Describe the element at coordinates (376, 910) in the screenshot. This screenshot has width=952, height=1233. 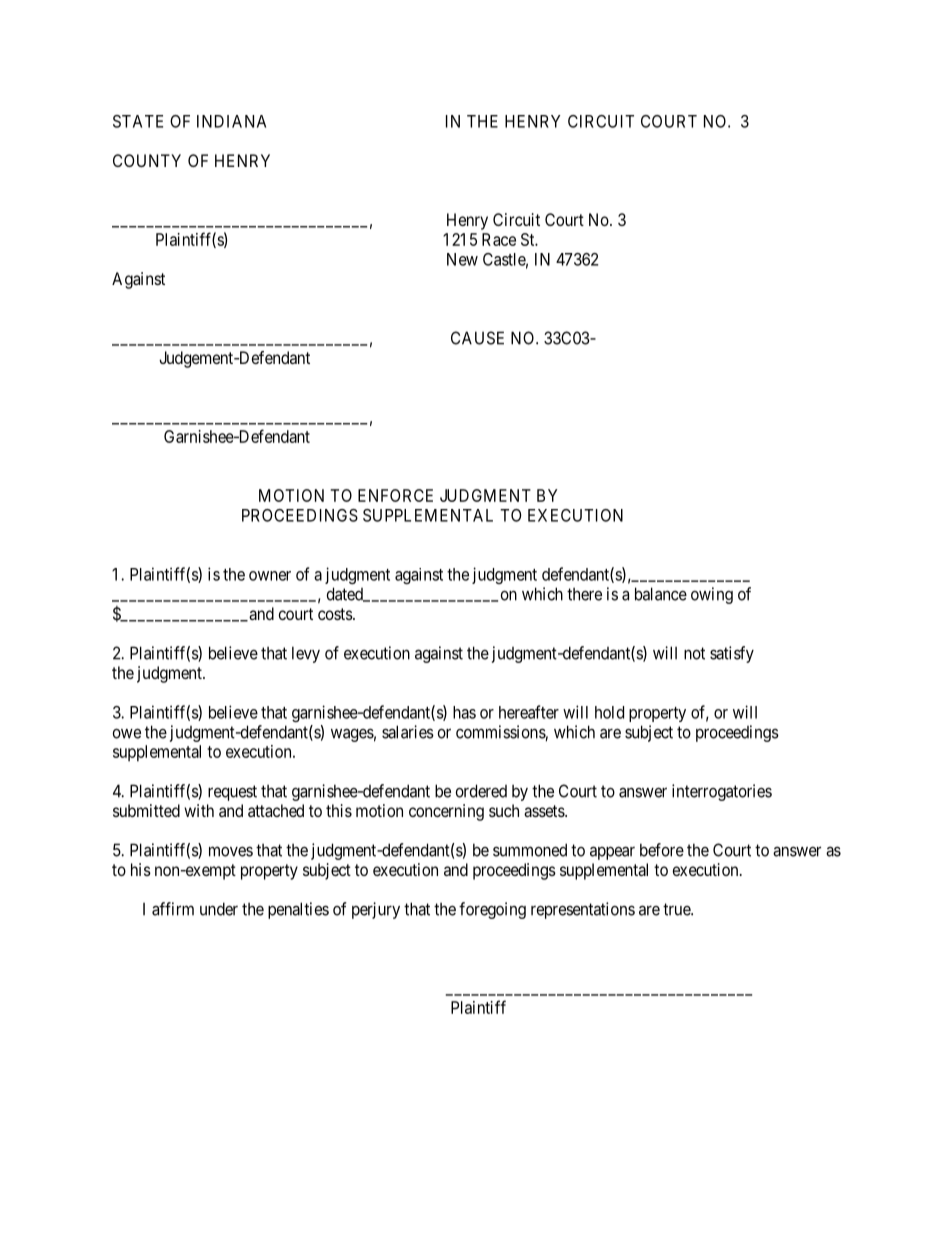
I see `perjury` at that location.
